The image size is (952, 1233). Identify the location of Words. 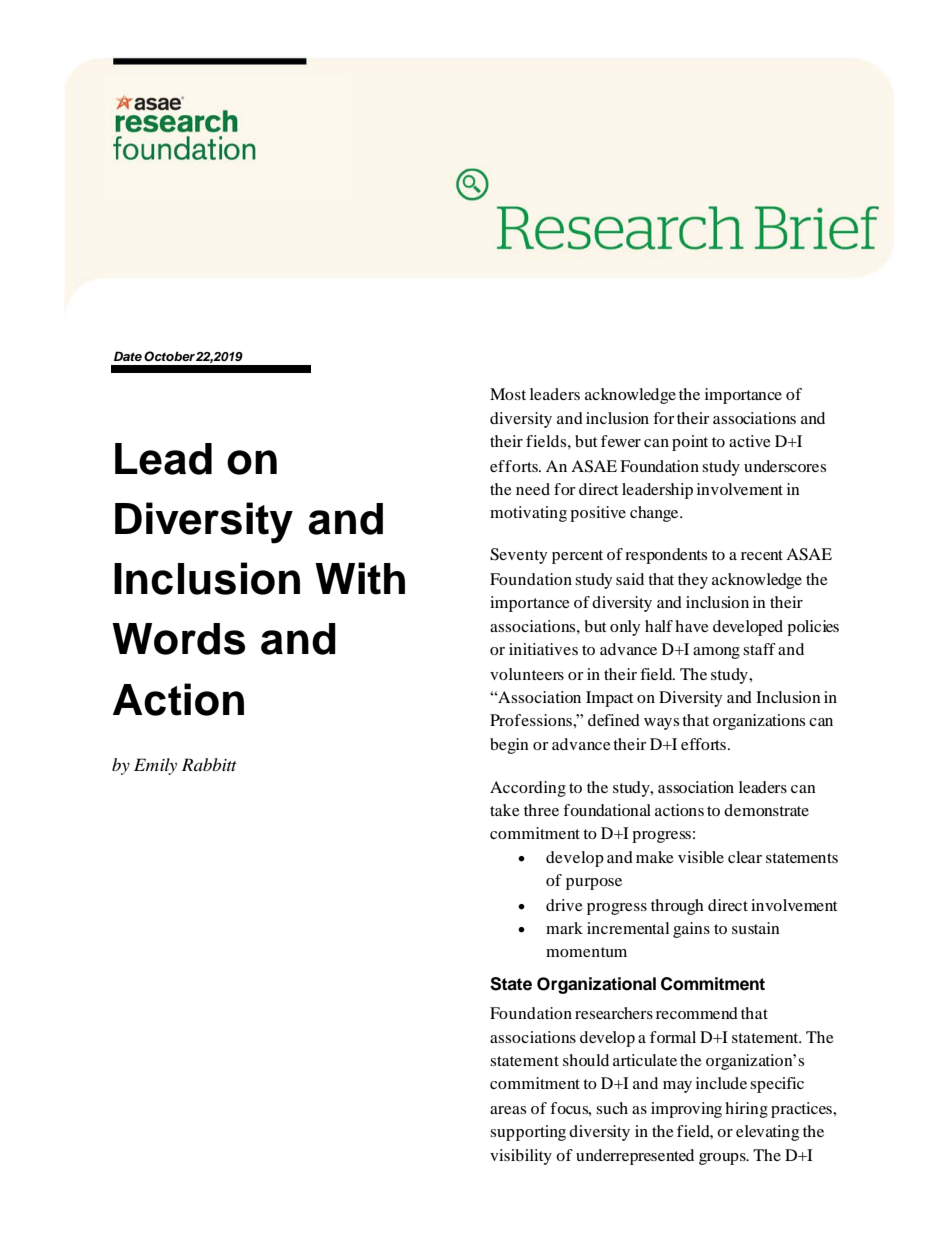
(178, 639).
